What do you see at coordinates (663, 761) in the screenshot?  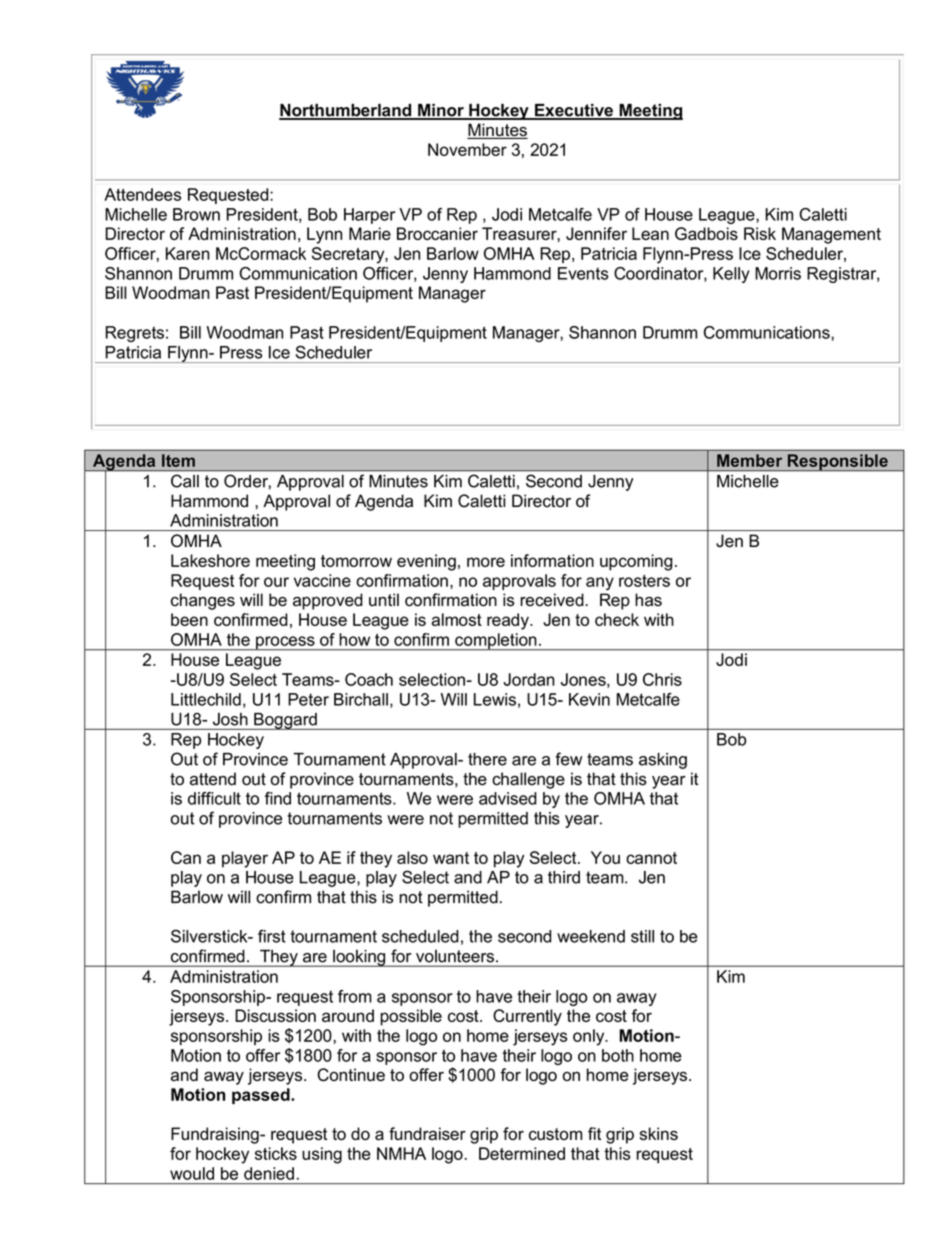 I see `asking` at bounding box center [663, 761].
